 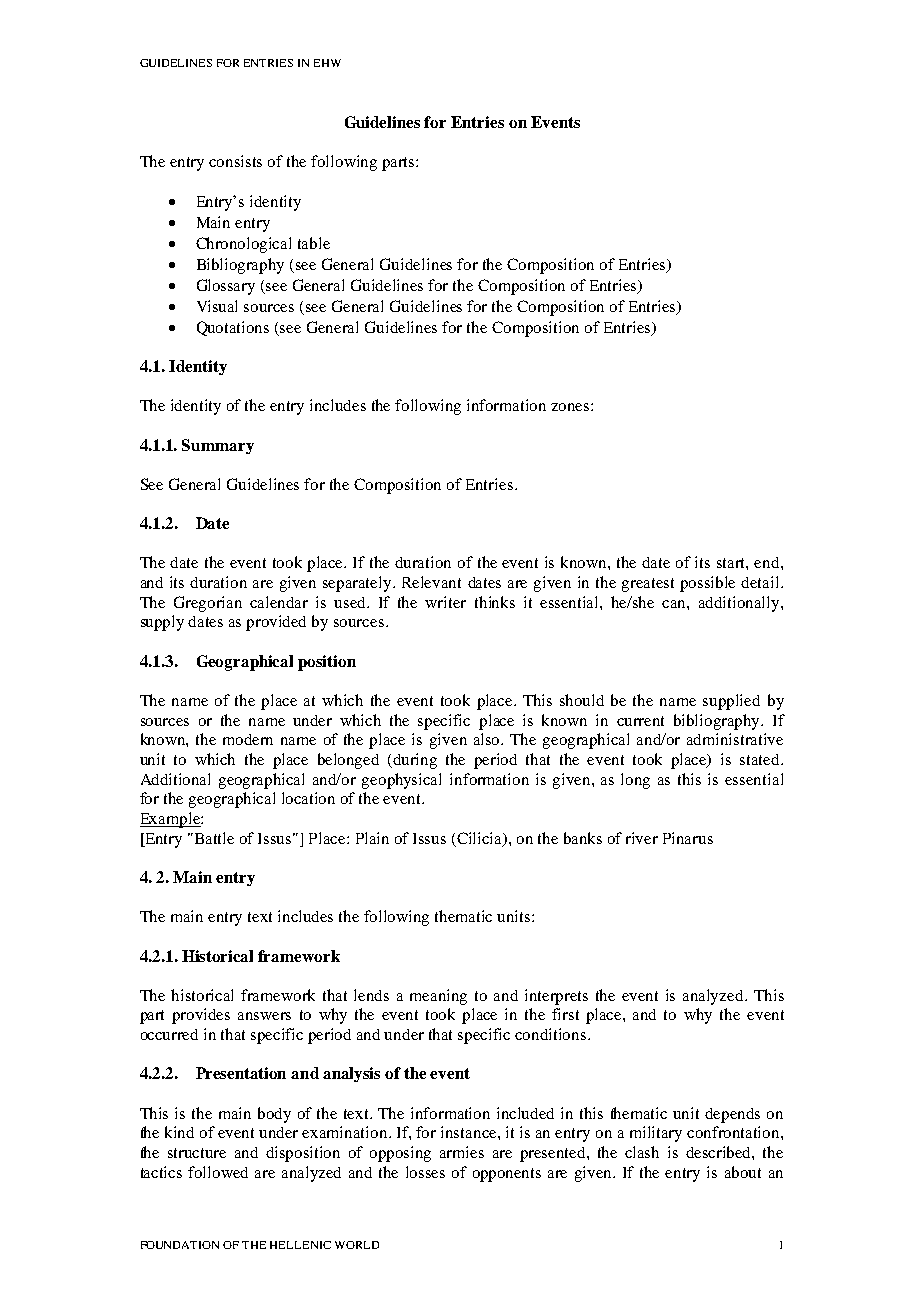 I want to click on table, so click(x=314, y=243).
